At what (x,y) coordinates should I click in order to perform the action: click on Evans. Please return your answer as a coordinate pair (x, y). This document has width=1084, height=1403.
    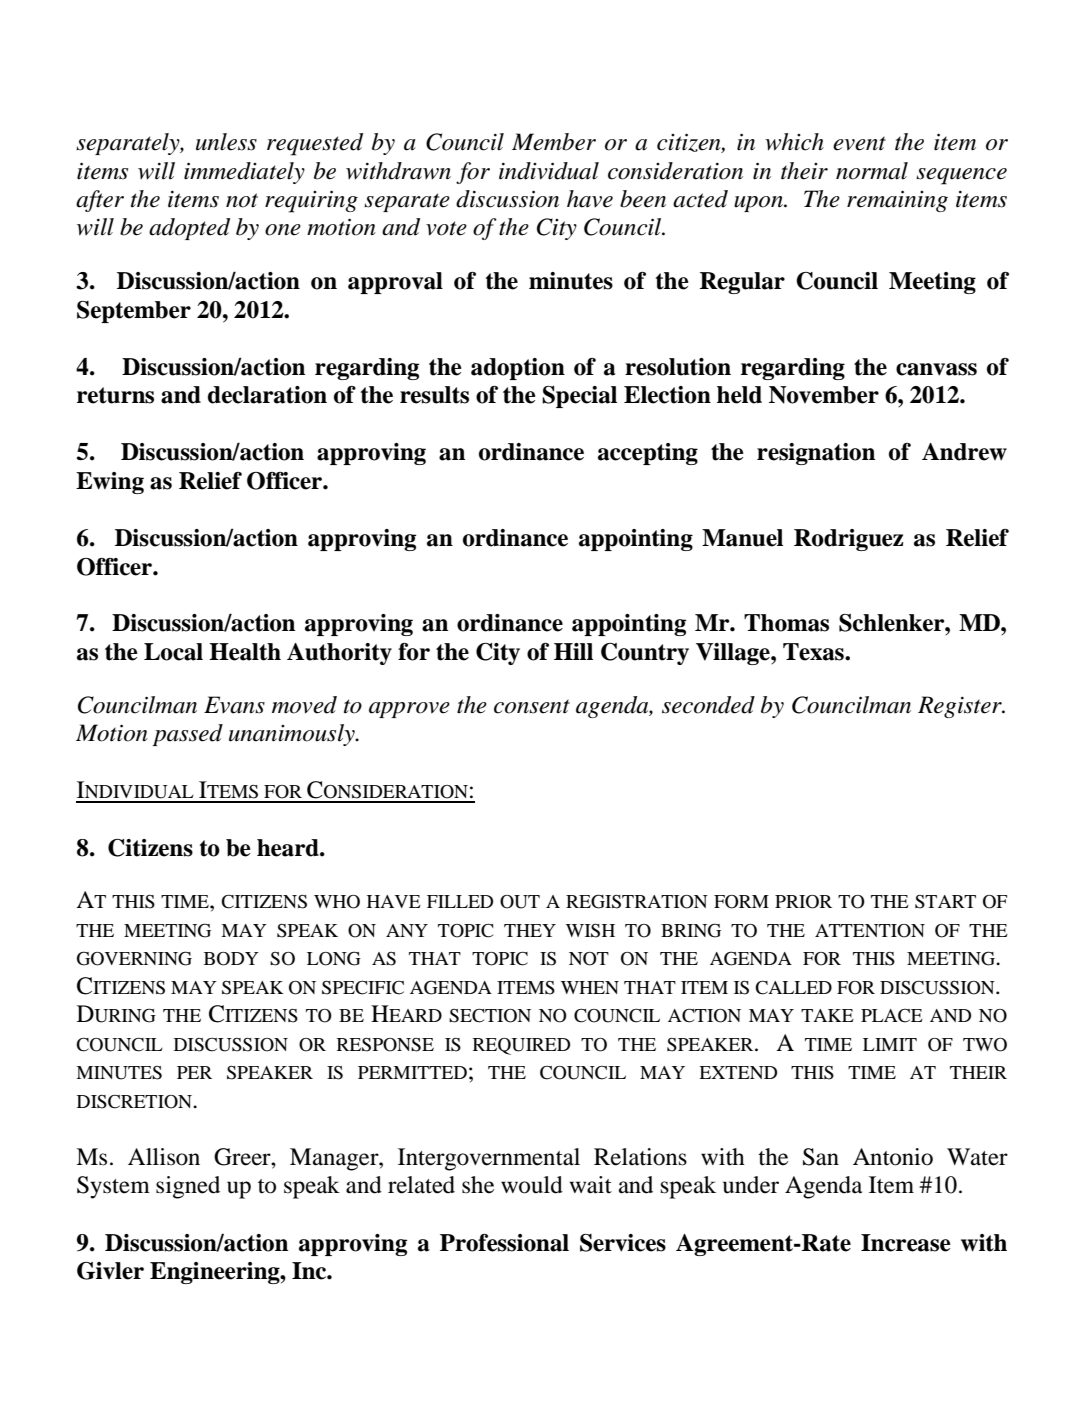
    Looking at the image, I should click on (234, 705).
